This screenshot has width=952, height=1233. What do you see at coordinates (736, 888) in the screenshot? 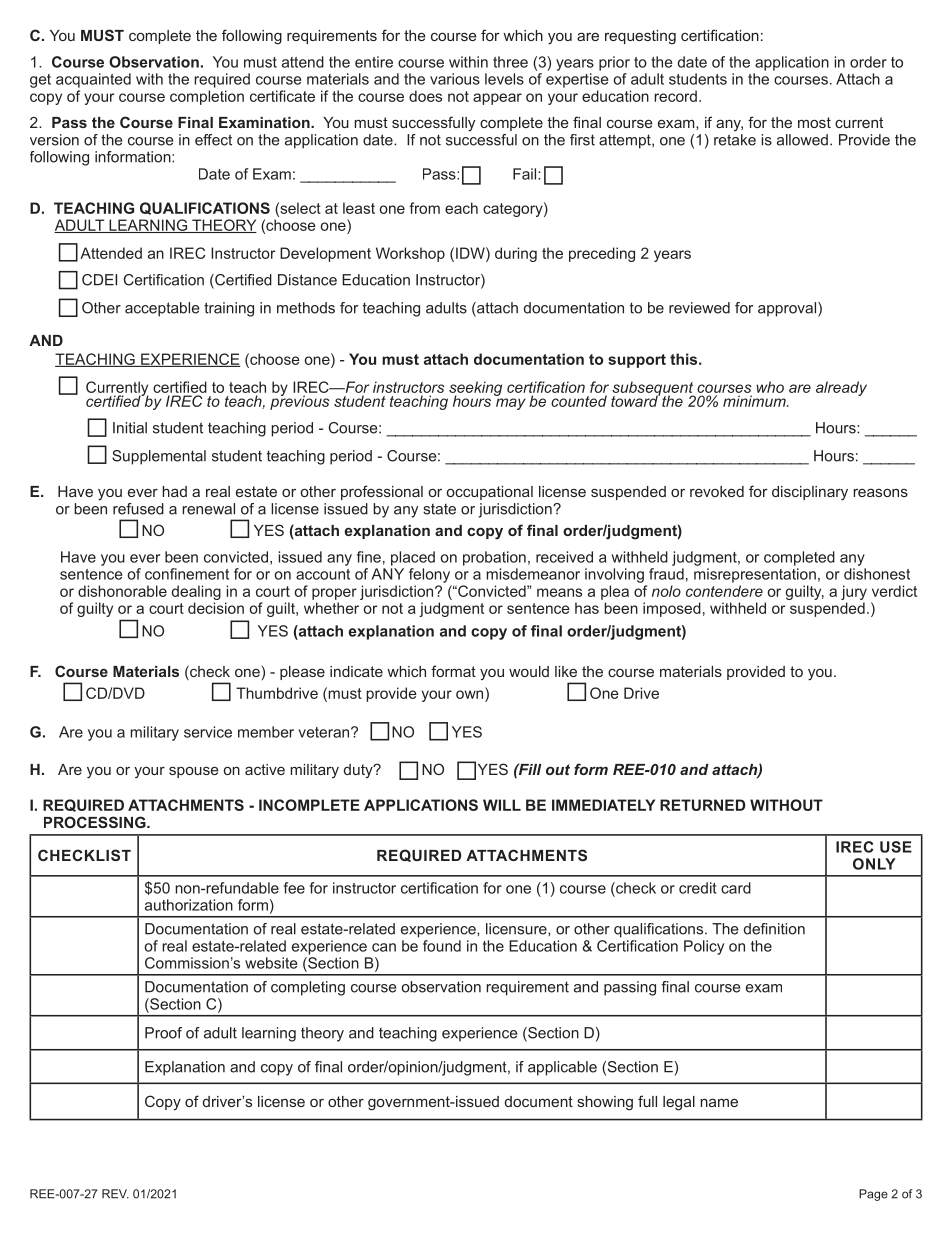
I see `card` at bounding box center [736, 888].
